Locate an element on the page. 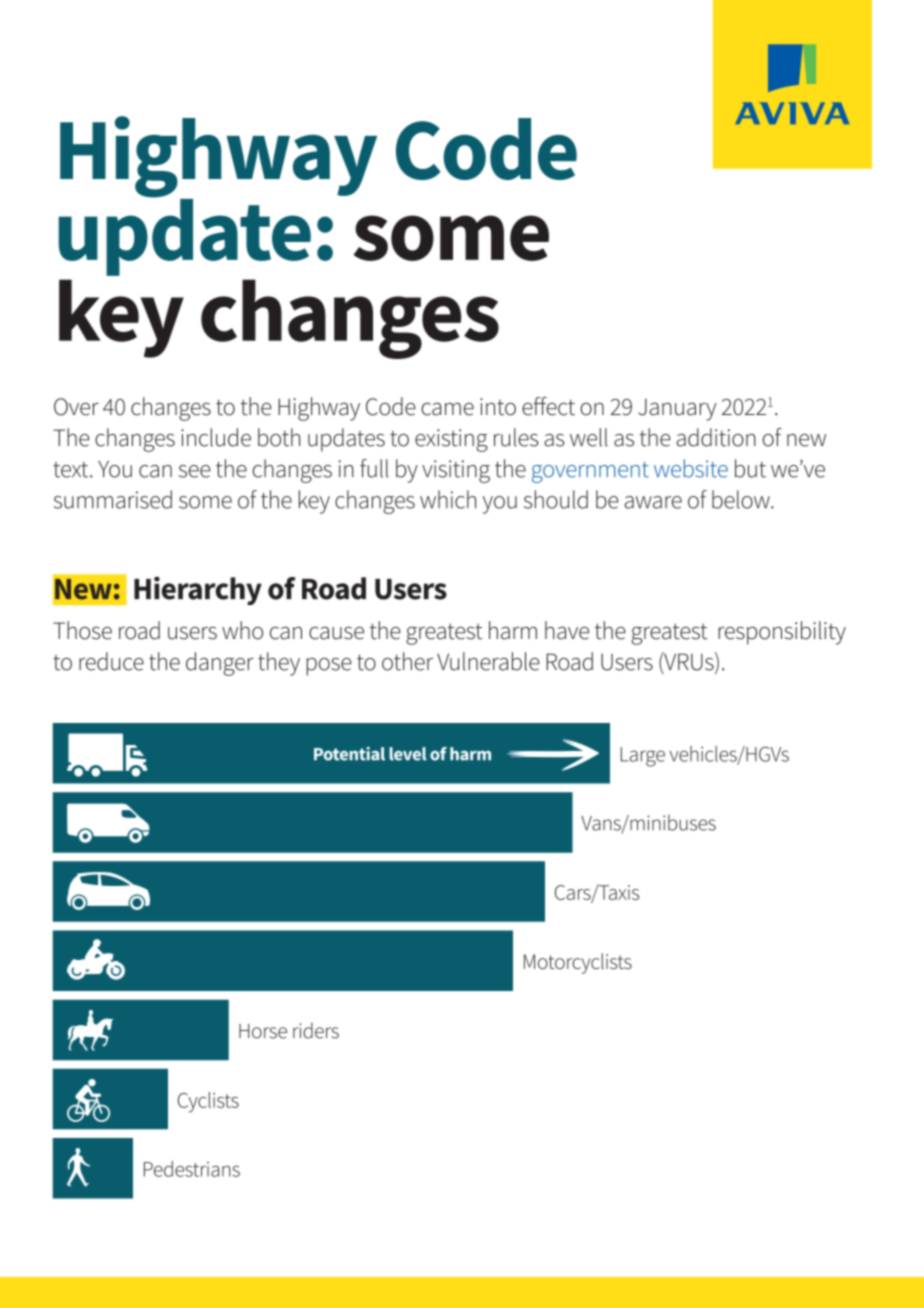 This image has height=1308, width=924. have is located at coordinates (567, 630).
